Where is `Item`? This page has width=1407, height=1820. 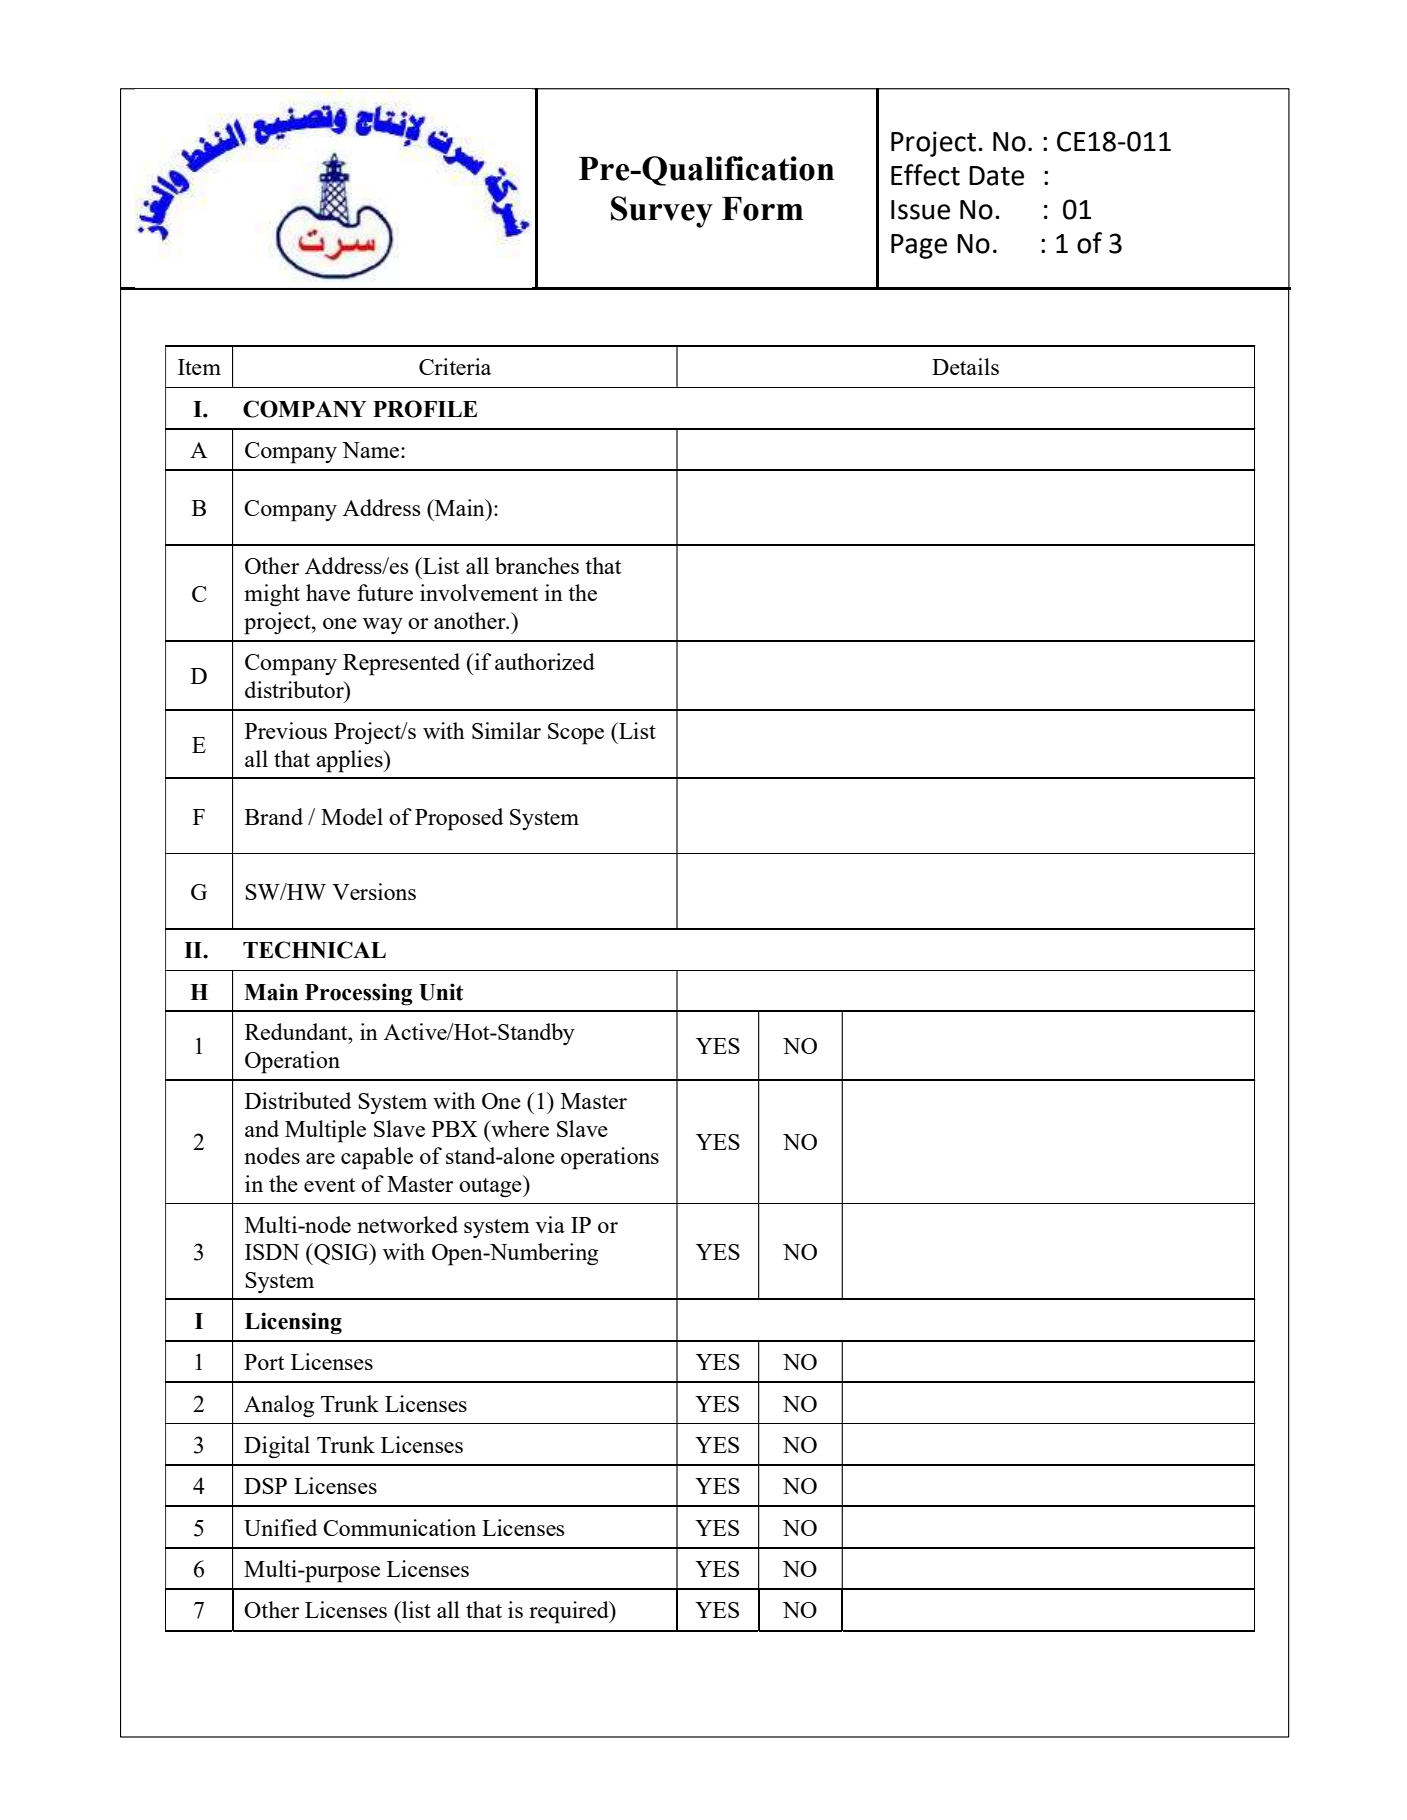 Item is located at coordinates (199, 367).
